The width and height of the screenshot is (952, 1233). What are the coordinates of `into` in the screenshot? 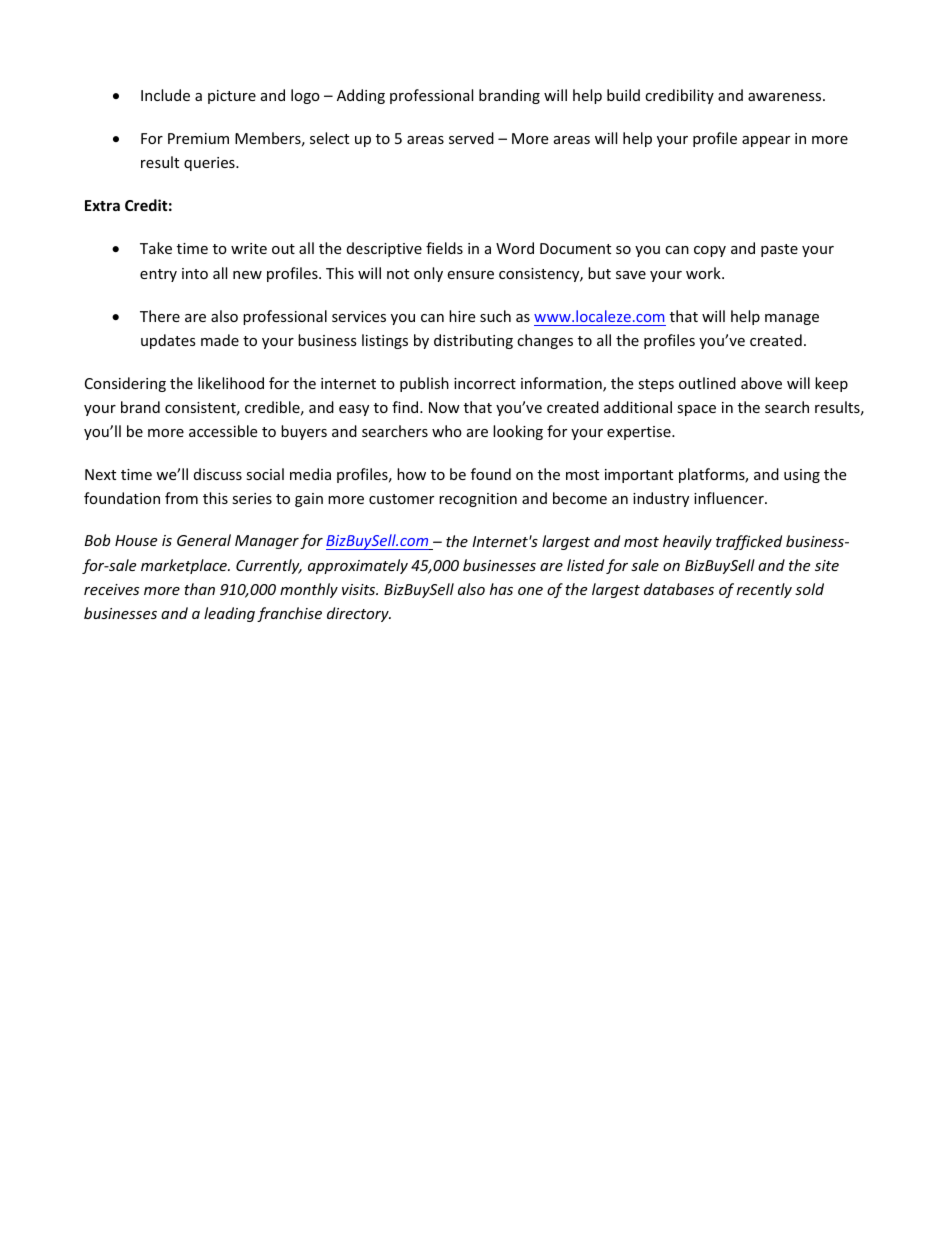 It's located at (195, 273).
